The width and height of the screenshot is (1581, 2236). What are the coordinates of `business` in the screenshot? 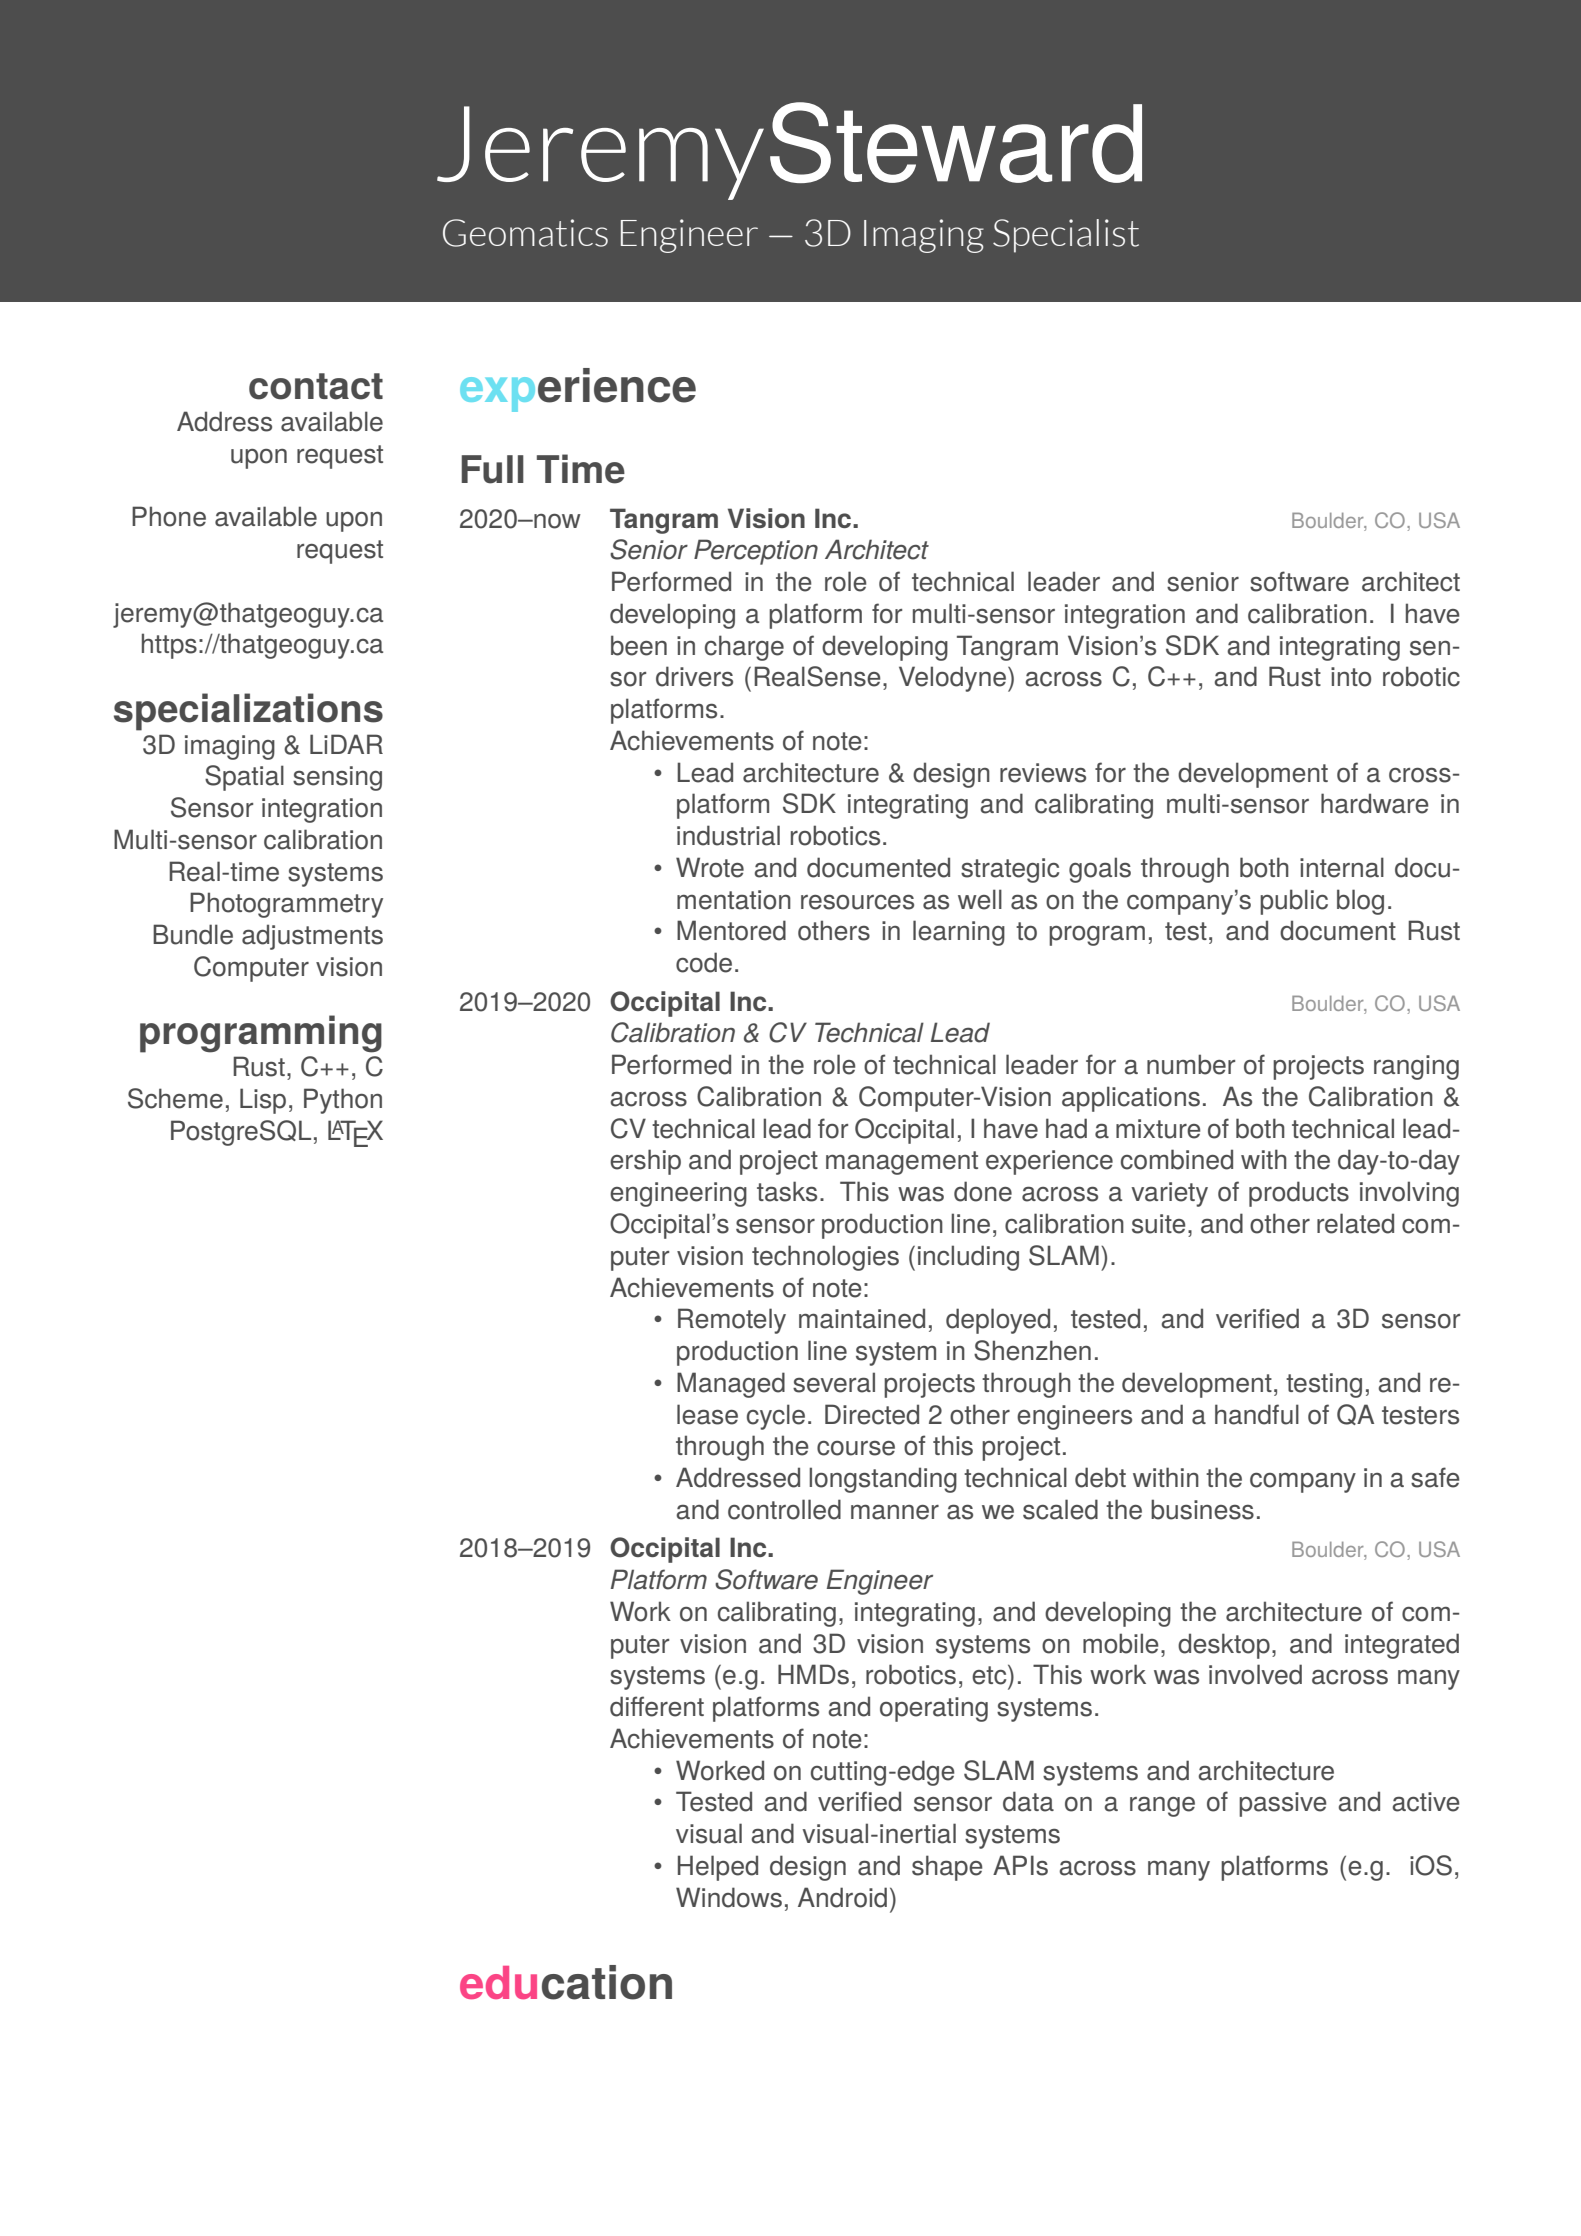 It's located at (1202, 1509).
